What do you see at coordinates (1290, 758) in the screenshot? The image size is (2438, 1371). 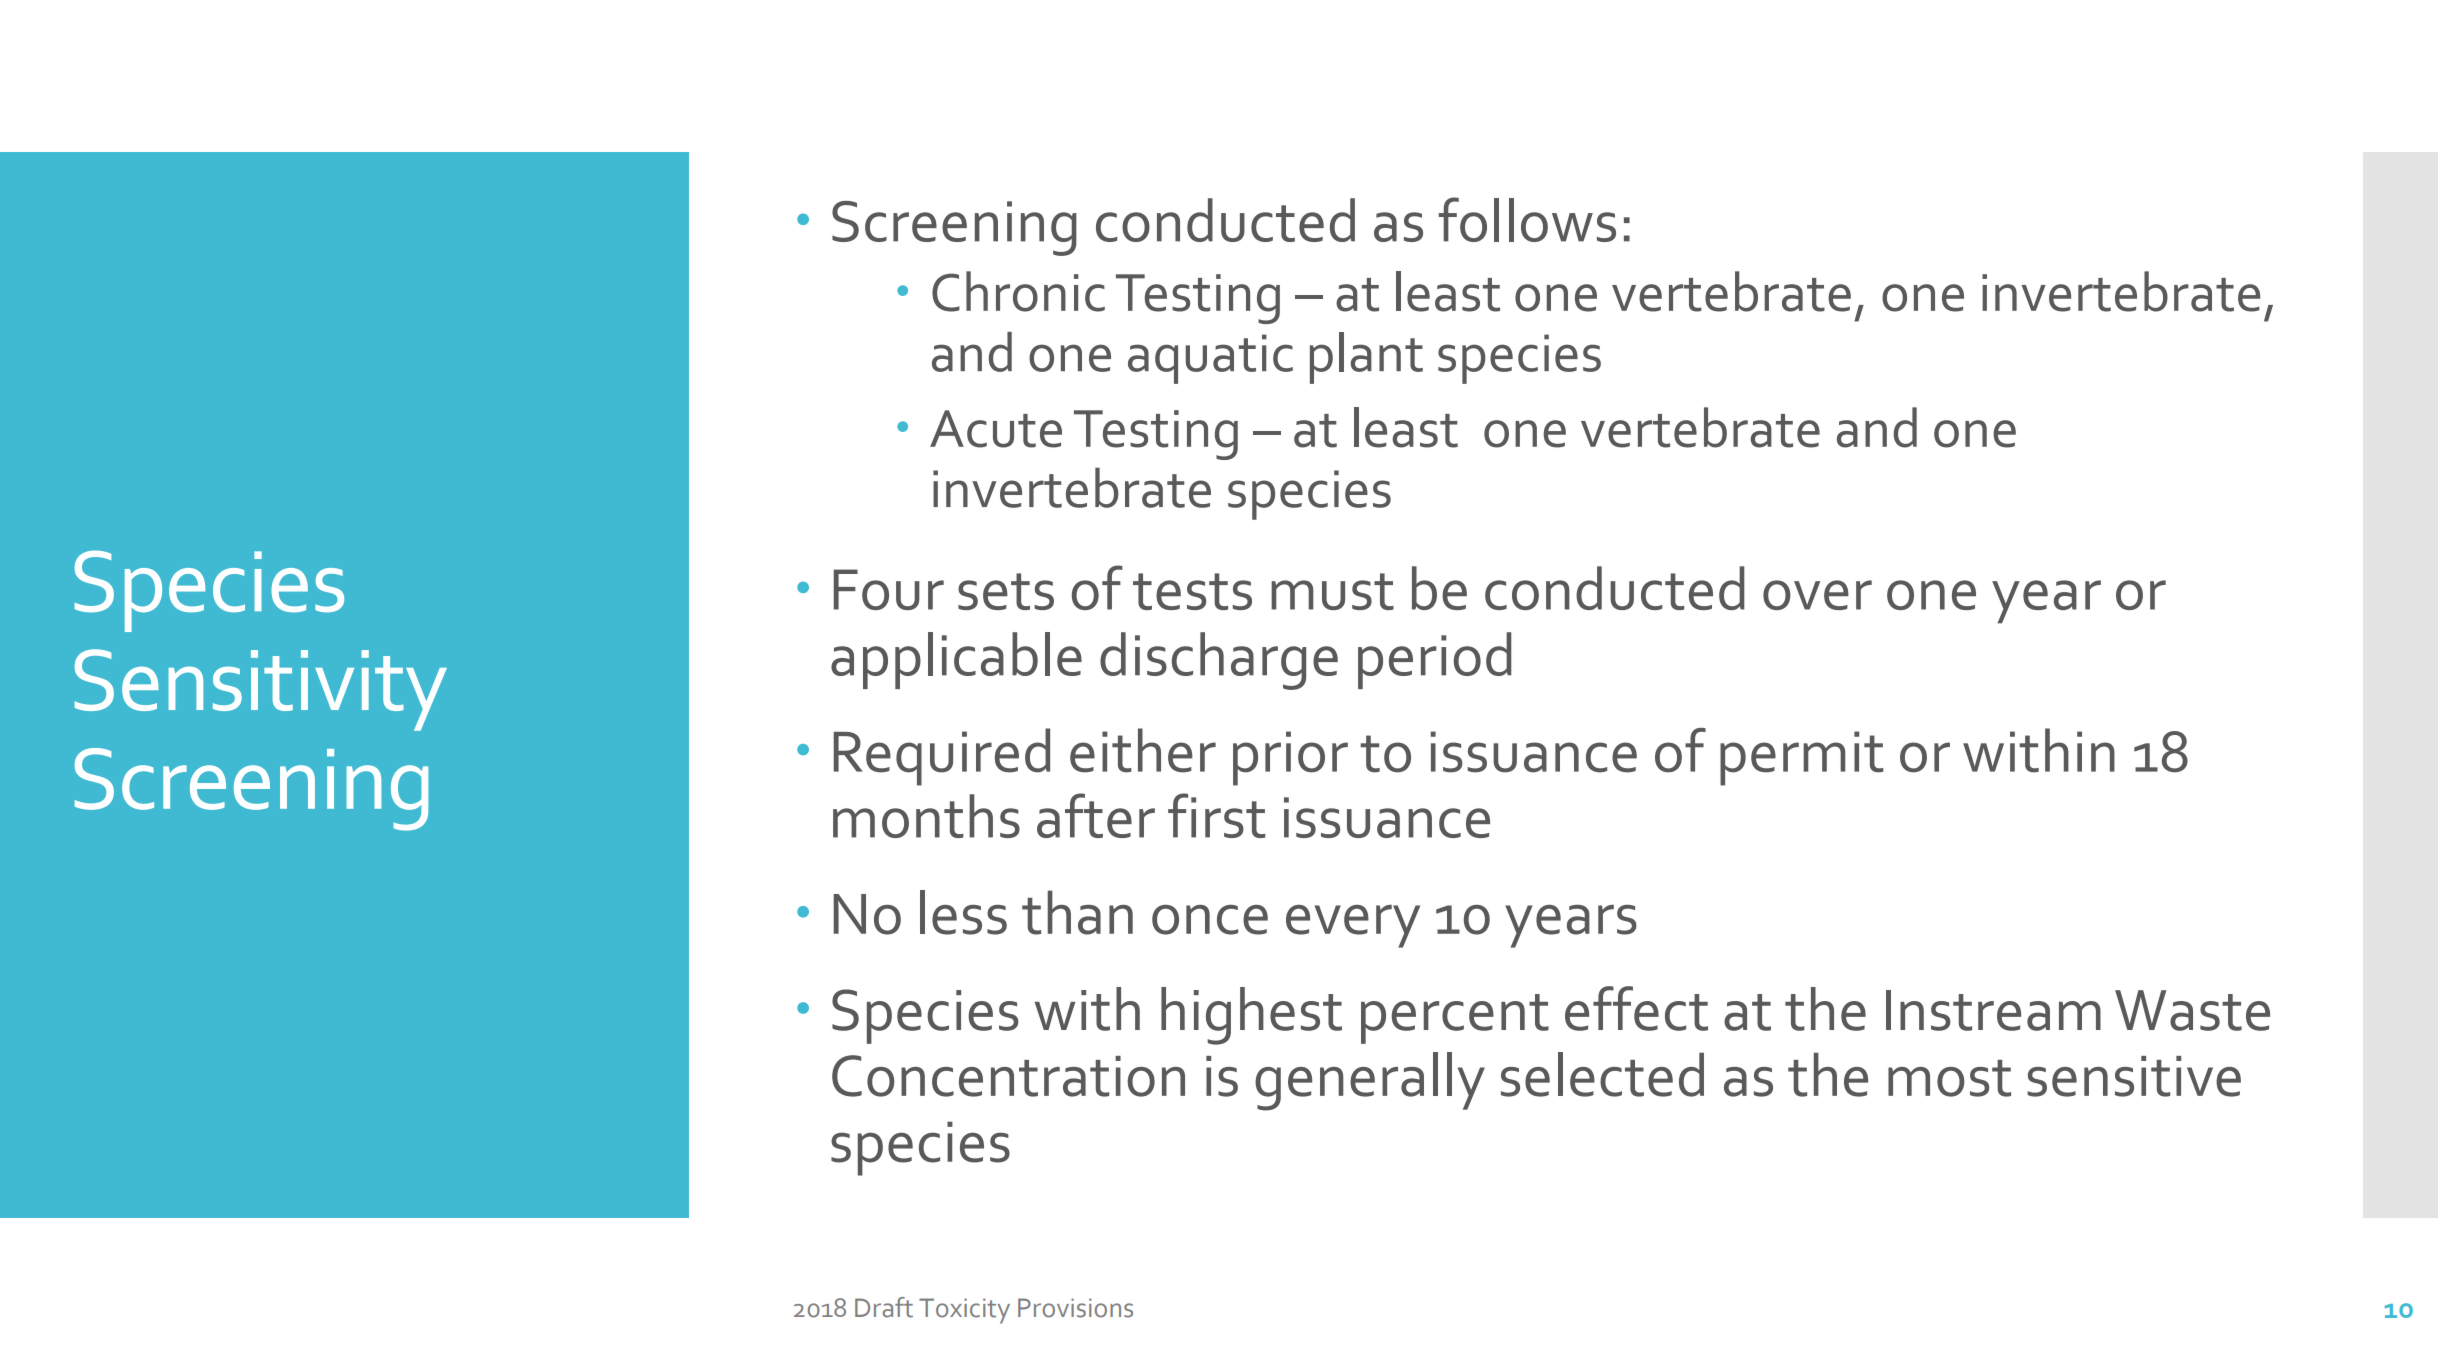 I see `prior` at bounding box center [1290, 758].
